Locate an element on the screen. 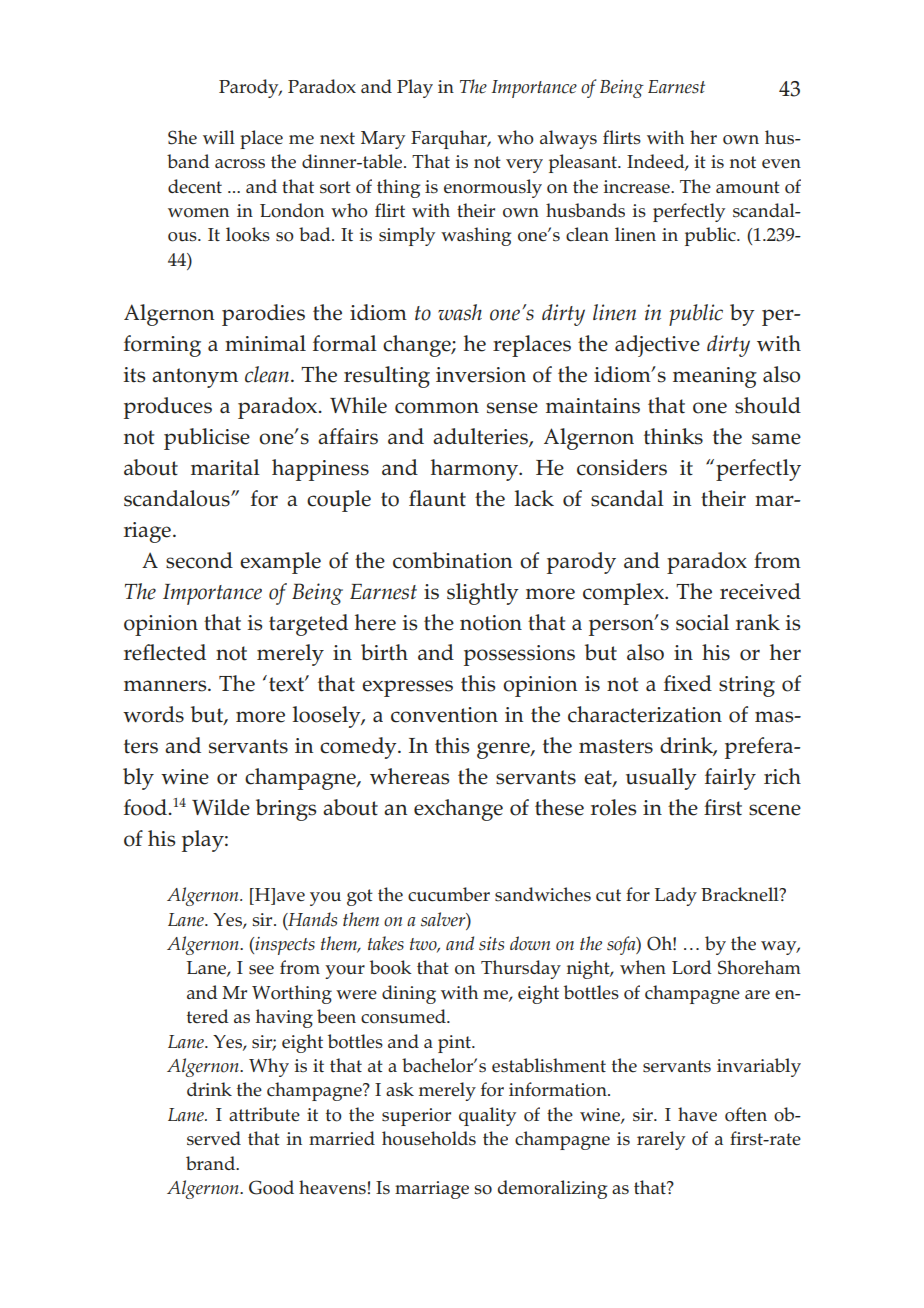 The image size is (924, 1308). enormously is located at coordinates (493, 188).
